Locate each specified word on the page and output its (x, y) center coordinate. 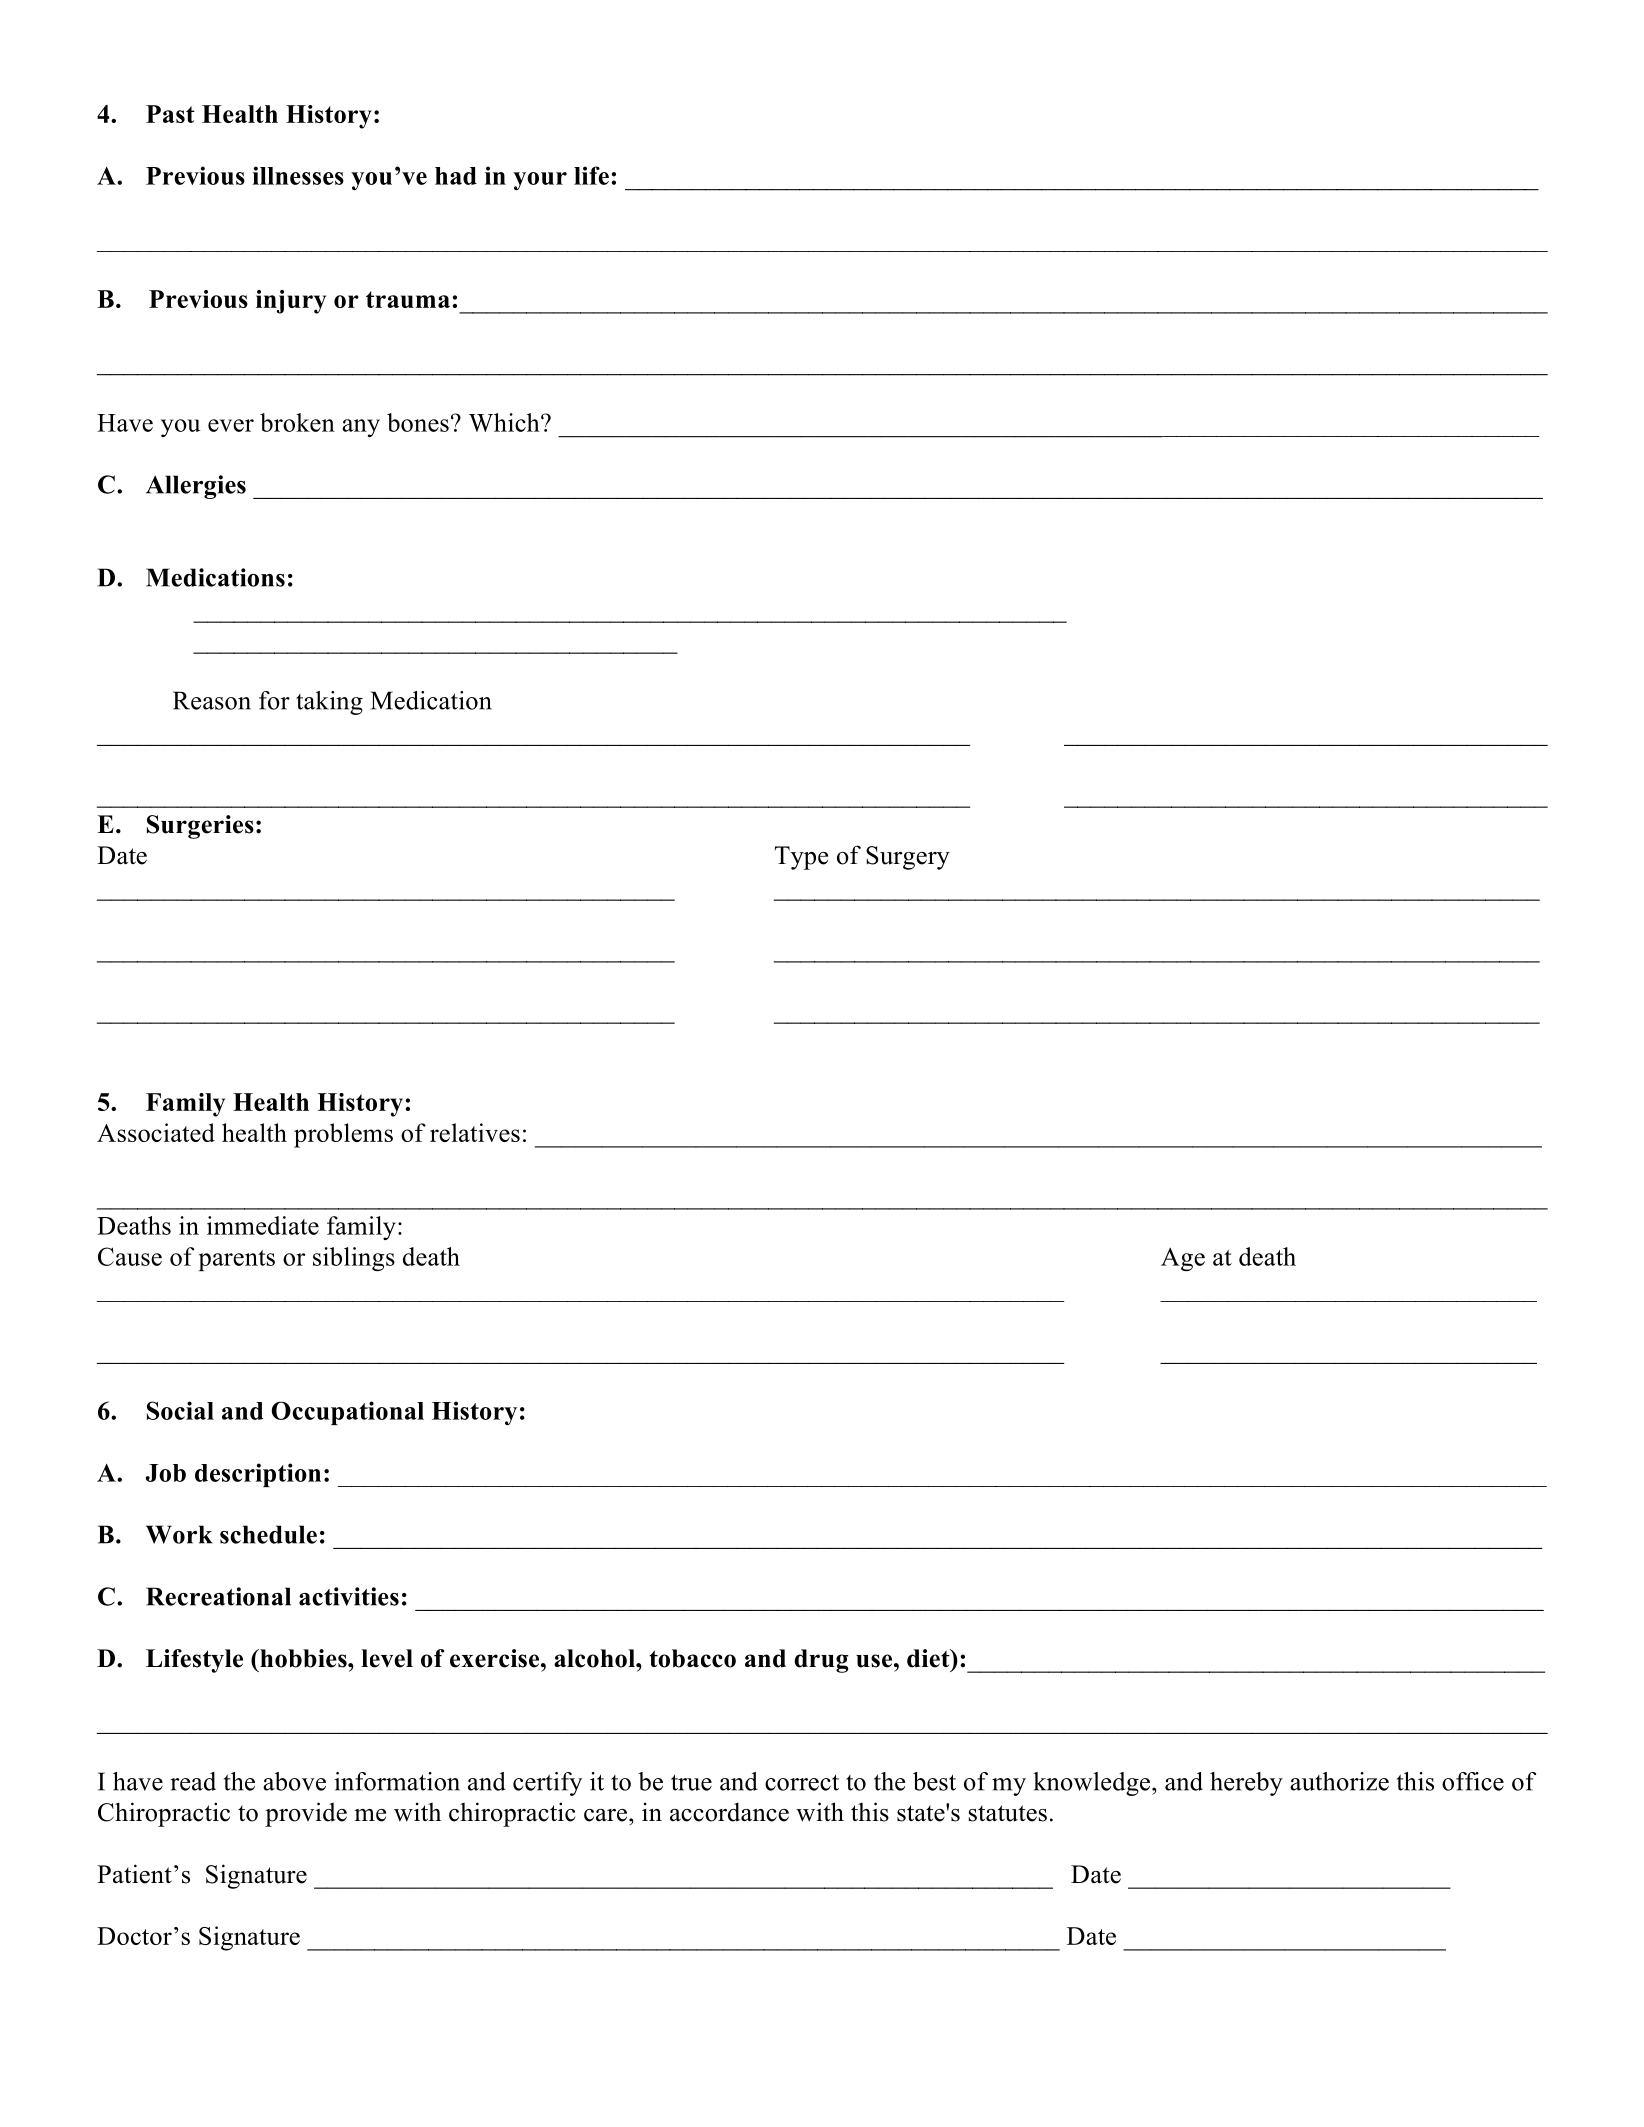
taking (329, 703)
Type (801, 858)
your (540, 181)
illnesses (298, 175)
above (294, 1781)
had (456, 176)
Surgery (908, 858)
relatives (475, 1132)
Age (1183, 1259)
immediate (263, 1225)
